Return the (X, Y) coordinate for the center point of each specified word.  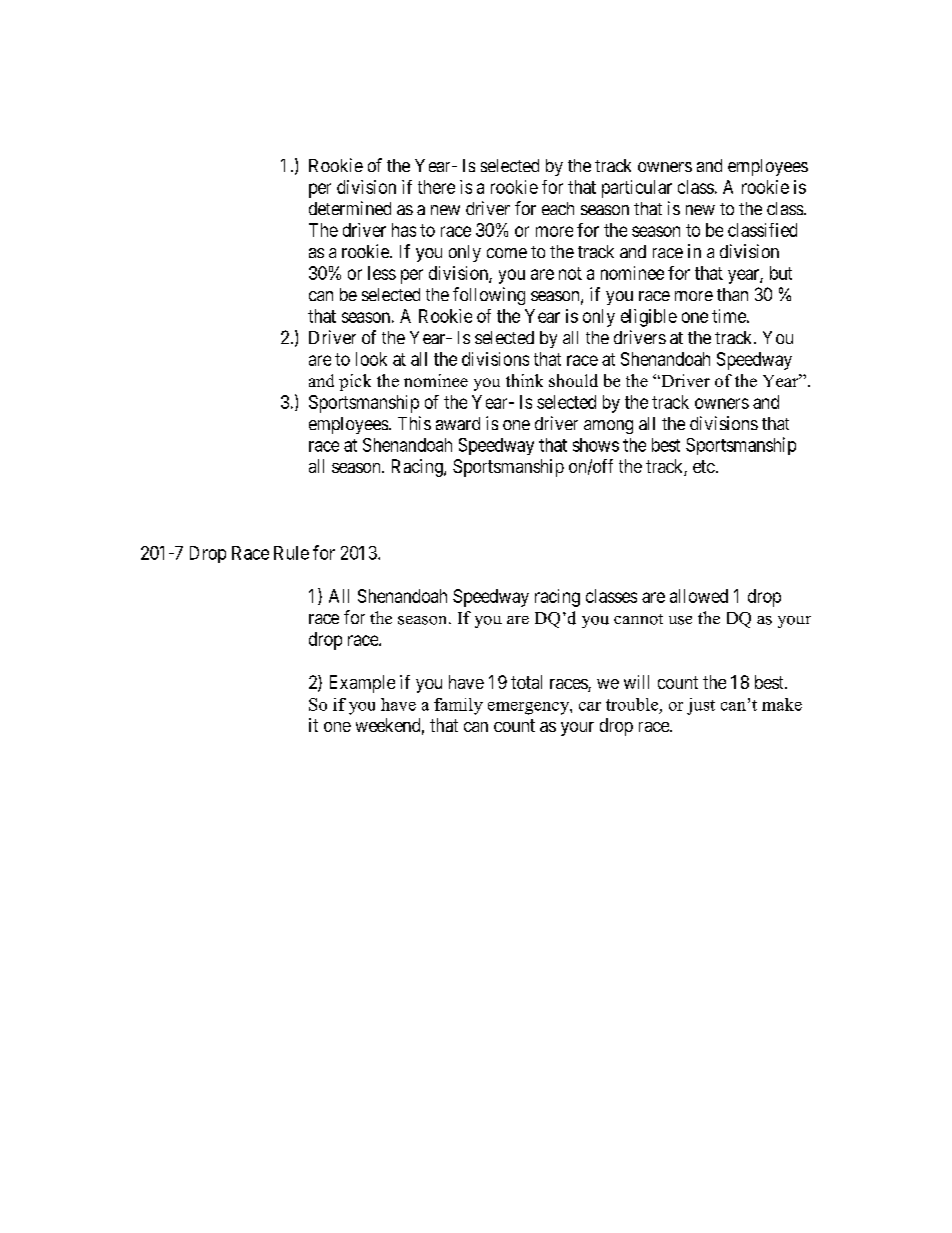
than (732, 294)
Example (362, 684)
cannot (638, 619)
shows (596, 445)
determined (350, 208)
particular (637, 189)
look (371, 359)
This (414, 423)
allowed (699, 596)
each (558, 208)
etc (704, 466)
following (489, 296)
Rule (291, 553)
